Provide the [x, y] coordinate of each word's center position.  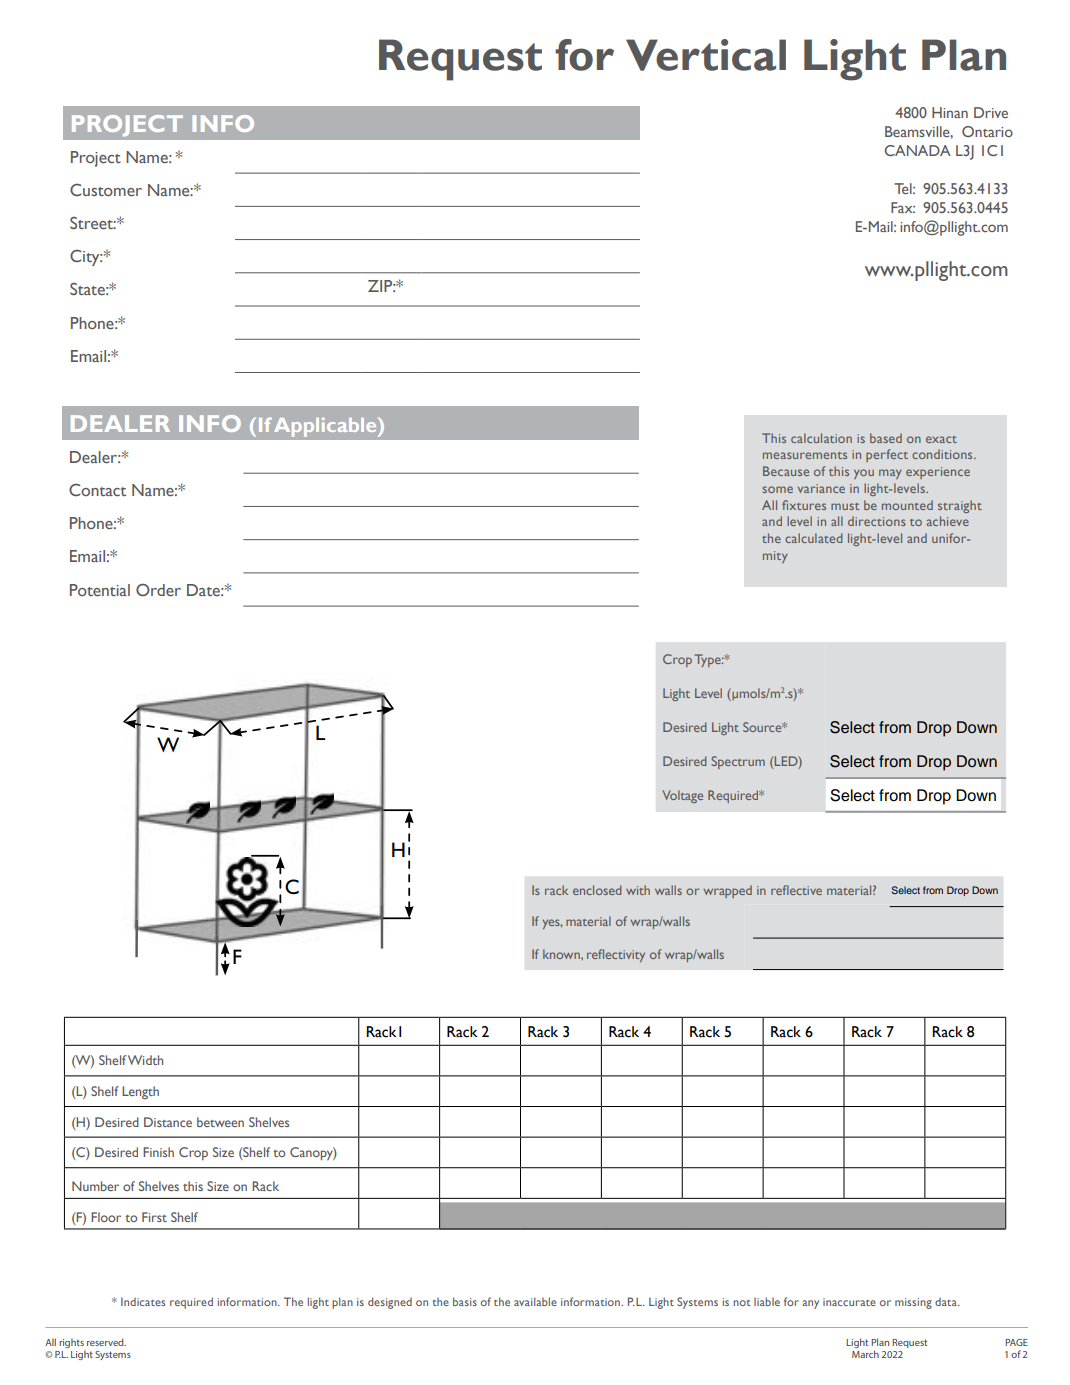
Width [145, 1060]
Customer [106, 190]
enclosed [597, 890]
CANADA [917, 150]
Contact [97, 490]
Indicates [143, 1301]
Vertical [706, 55]
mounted [907, 505]
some [777, 489]
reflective [796, 890]
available [535, 1301]
